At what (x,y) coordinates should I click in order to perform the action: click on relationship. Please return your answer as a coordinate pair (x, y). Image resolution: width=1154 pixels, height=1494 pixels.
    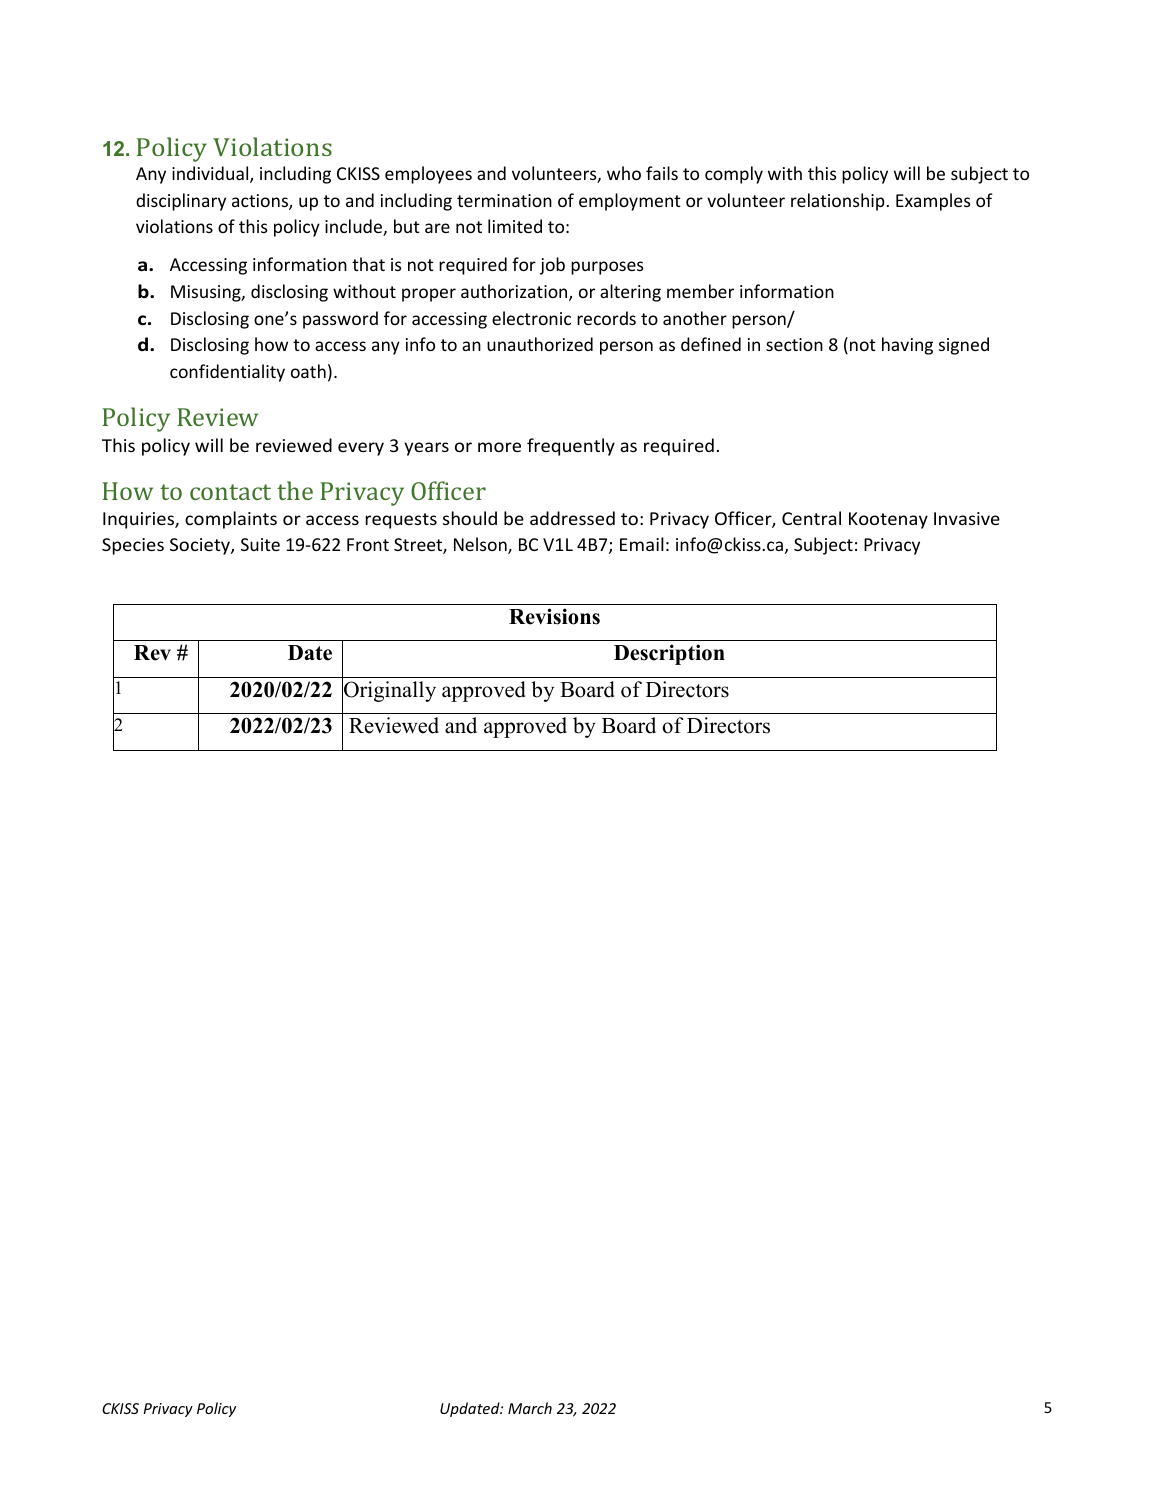
    Looking at the image, I should click on (839, 202).
